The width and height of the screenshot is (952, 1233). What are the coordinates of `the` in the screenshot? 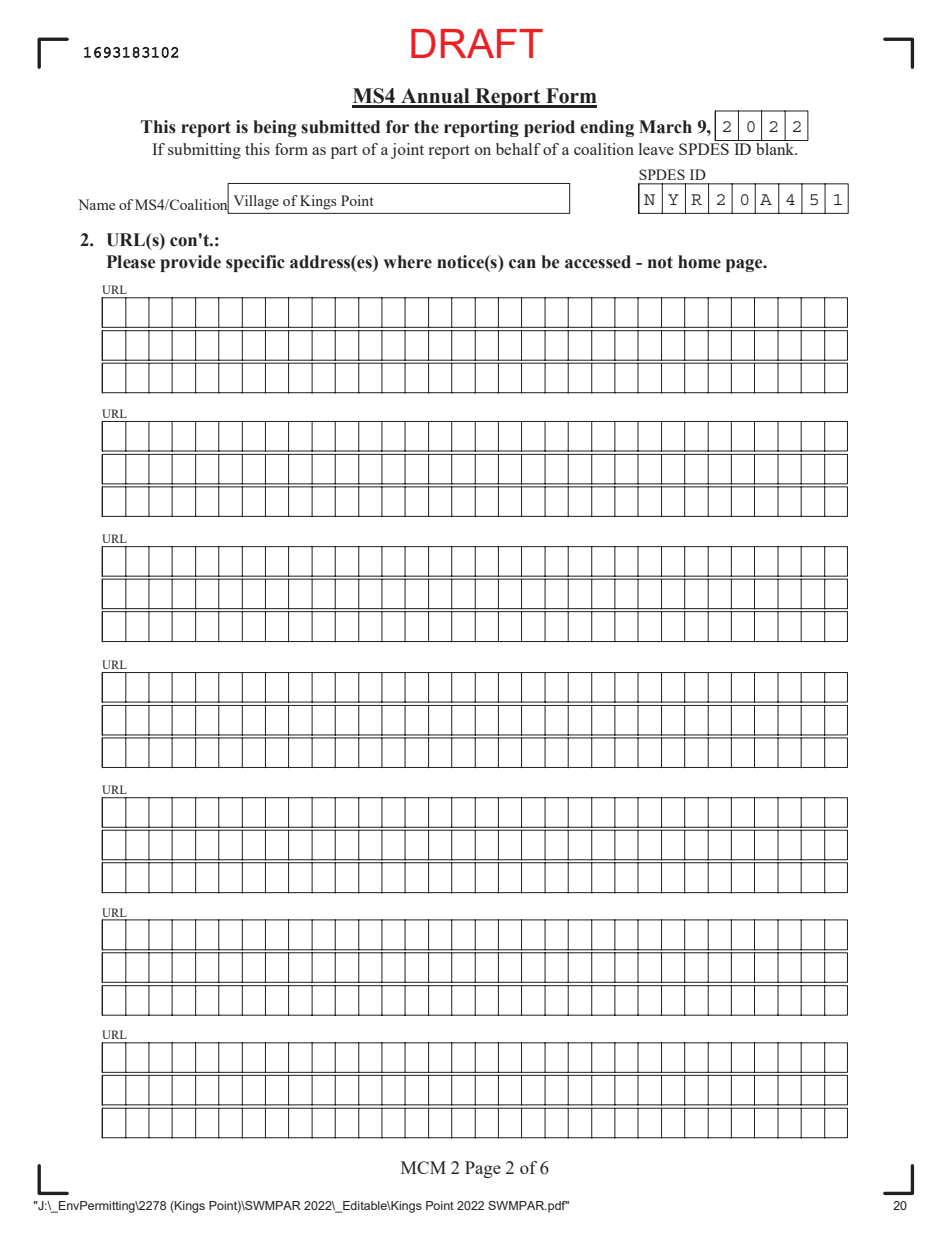 It's located at (426, 127).
